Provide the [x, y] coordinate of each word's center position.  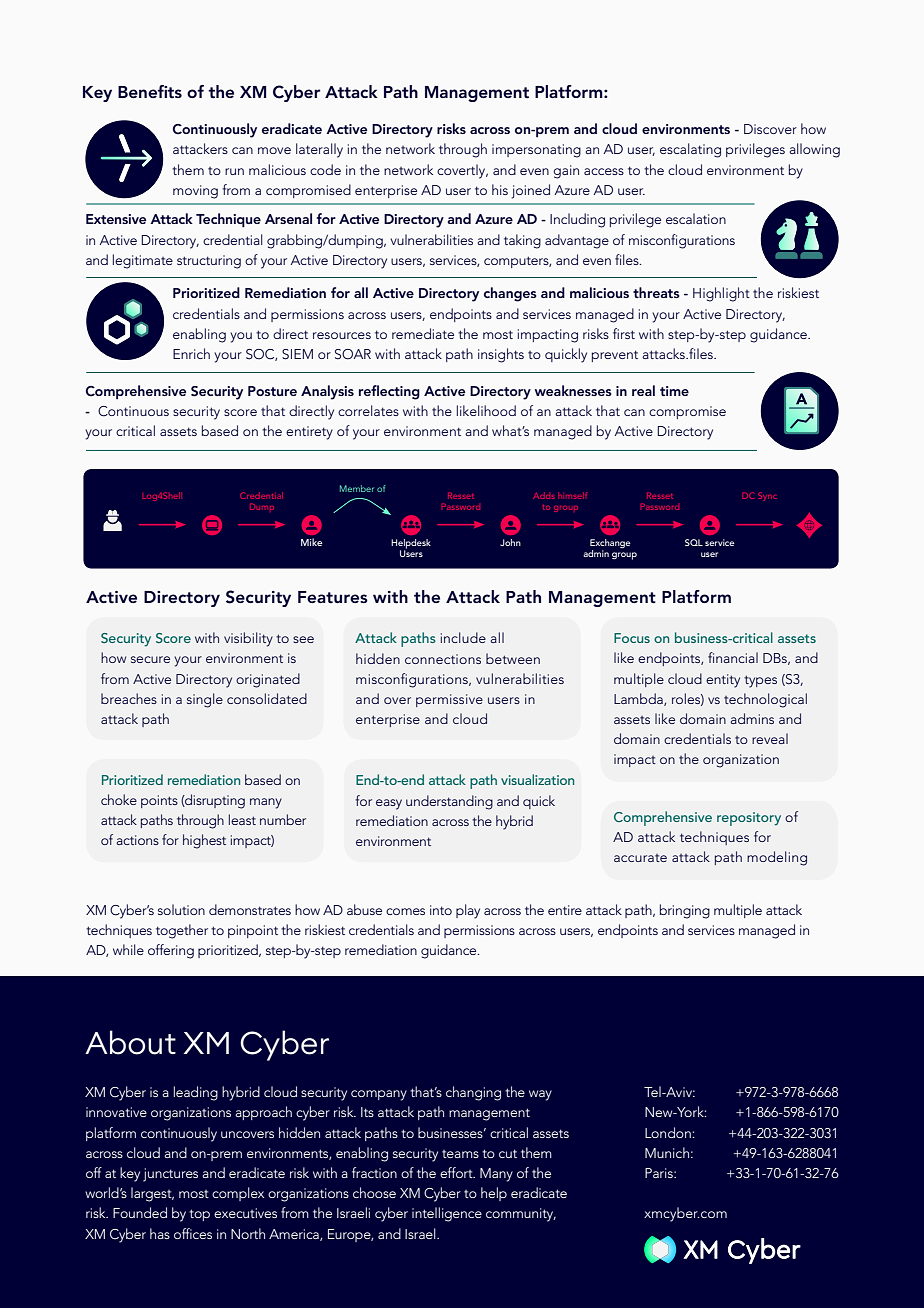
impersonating [536, 151]
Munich [667, 1152]
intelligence [447, 1214]
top [199, 1215]
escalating [690, 150]
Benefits [150, 91]
